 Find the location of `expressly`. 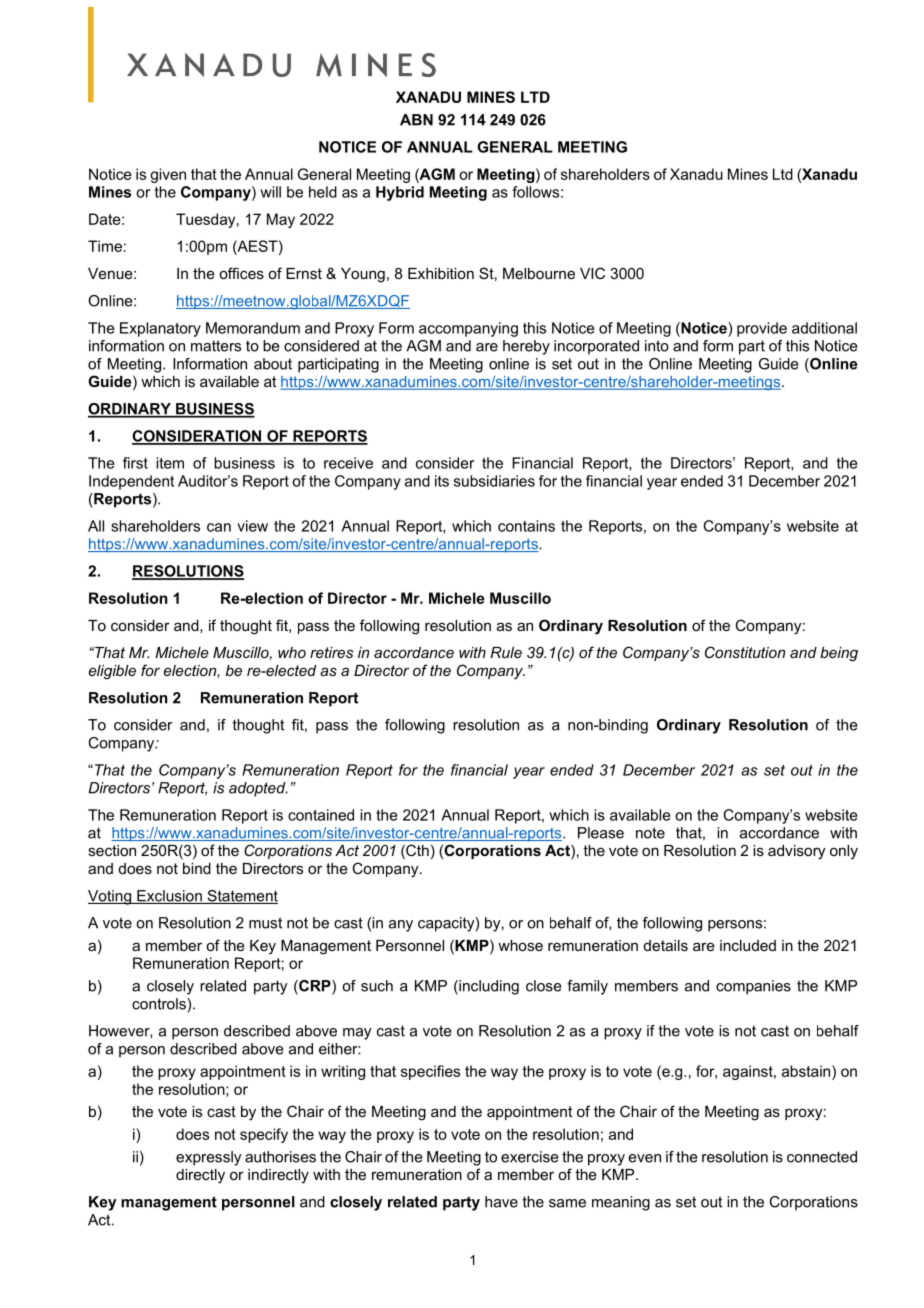

expressly is located at coordinates (209, 1158).
